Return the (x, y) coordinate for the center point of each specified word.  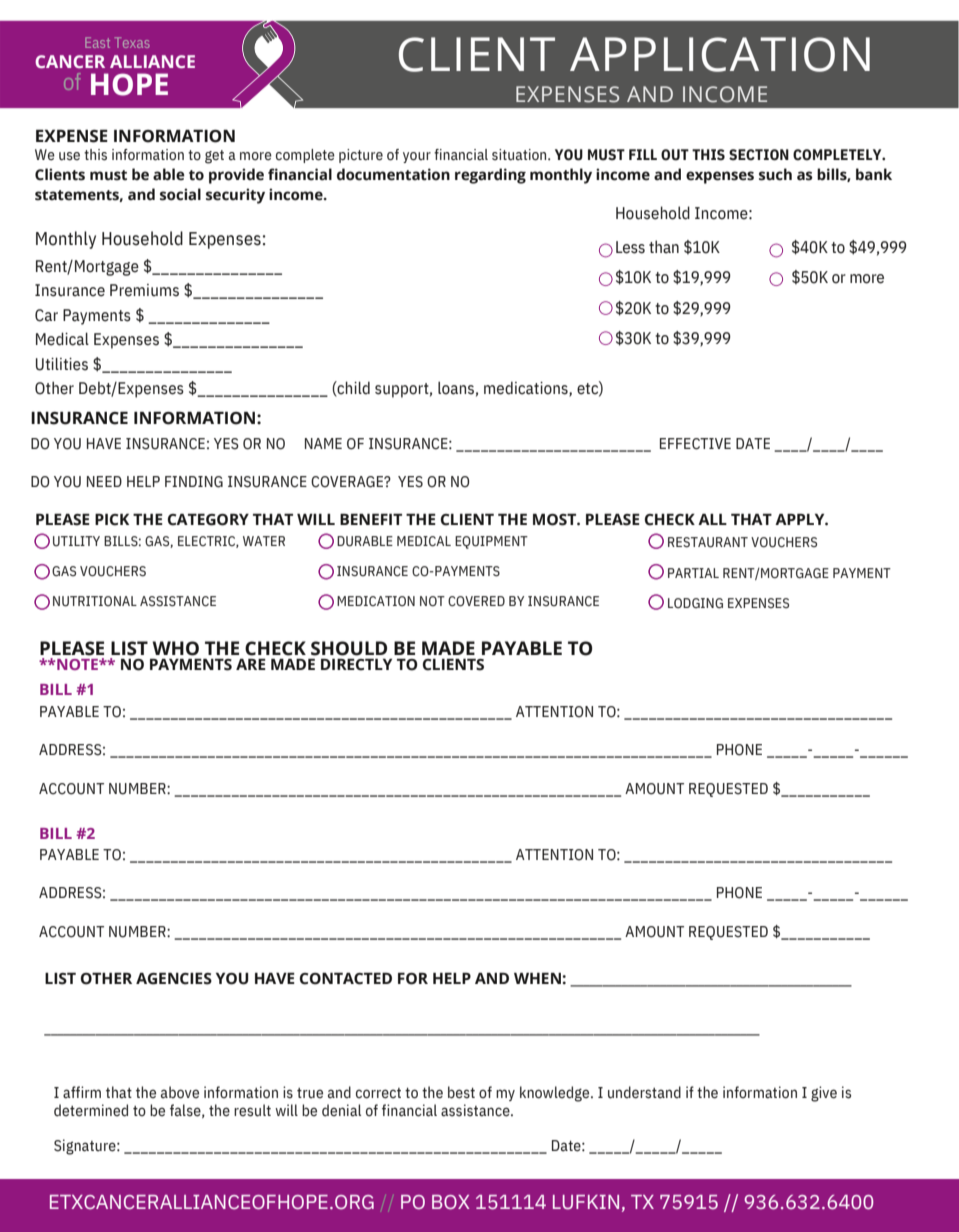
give (824, 1094)
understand (644, 1092)
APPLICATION (720, 54)
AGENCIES (174, 979)
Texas (132, 42)
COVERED (476, 601)
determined (91, 1110)
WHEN (537, 978)
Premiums (144, 290)
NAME (323, 443)
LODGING (695, 603)
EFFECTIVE (695, 444)
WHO (175, 648)
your (417, 157)
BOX (451, 1202)
